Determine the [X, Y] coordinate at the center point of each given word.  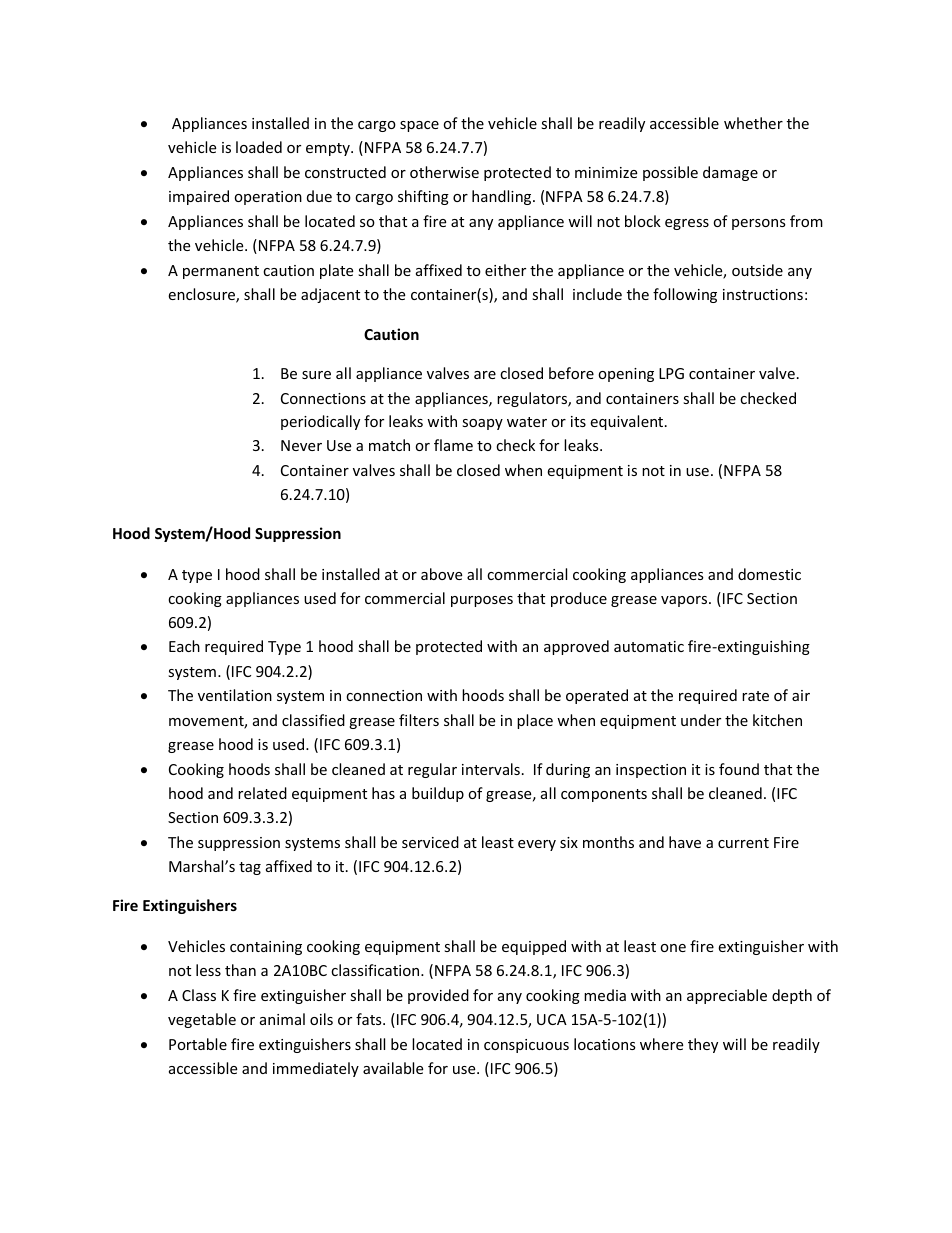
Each [184, 646]
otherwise [444, 172]
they [703, 1045]
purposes [482, 601]
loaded [259, 147]
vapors [685, 601]
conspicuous [526, 1046]
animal [282, 1019]
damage [730, 173]
